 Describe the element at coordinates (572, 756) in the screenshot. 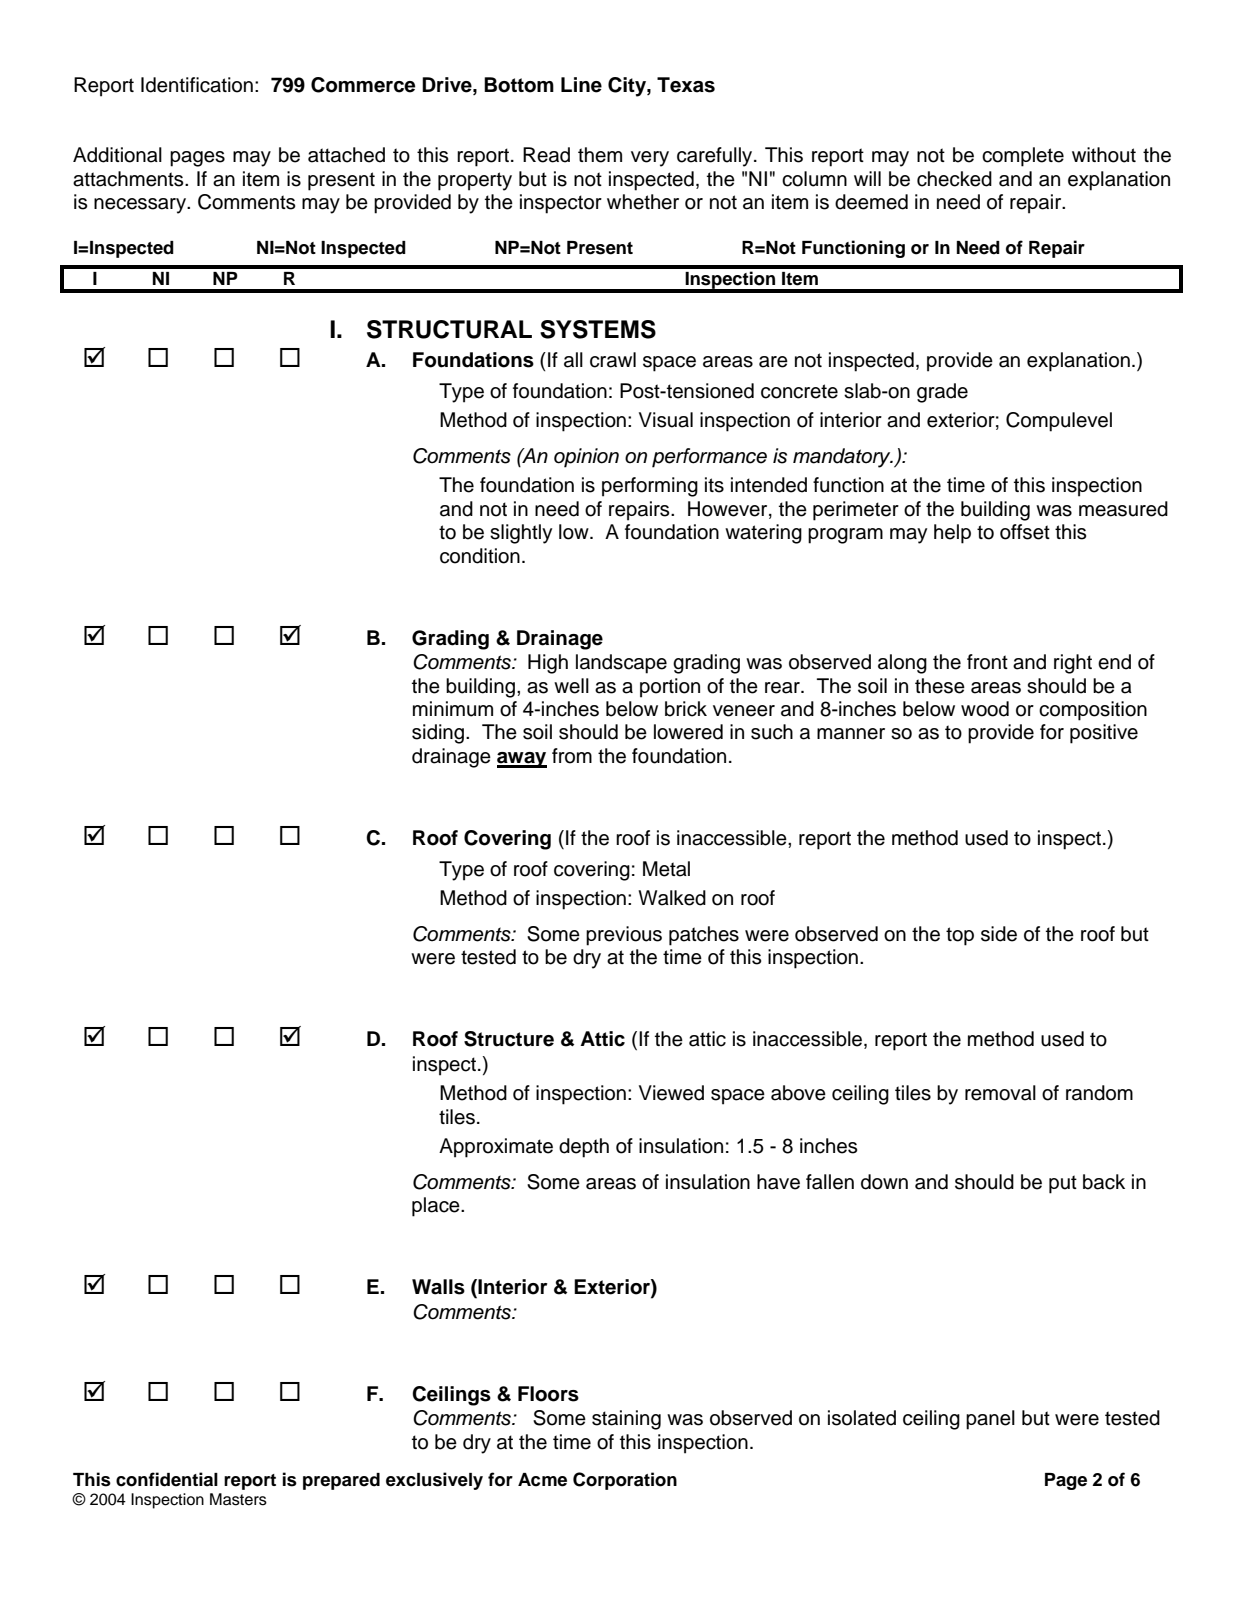

I see `from` at that location.
